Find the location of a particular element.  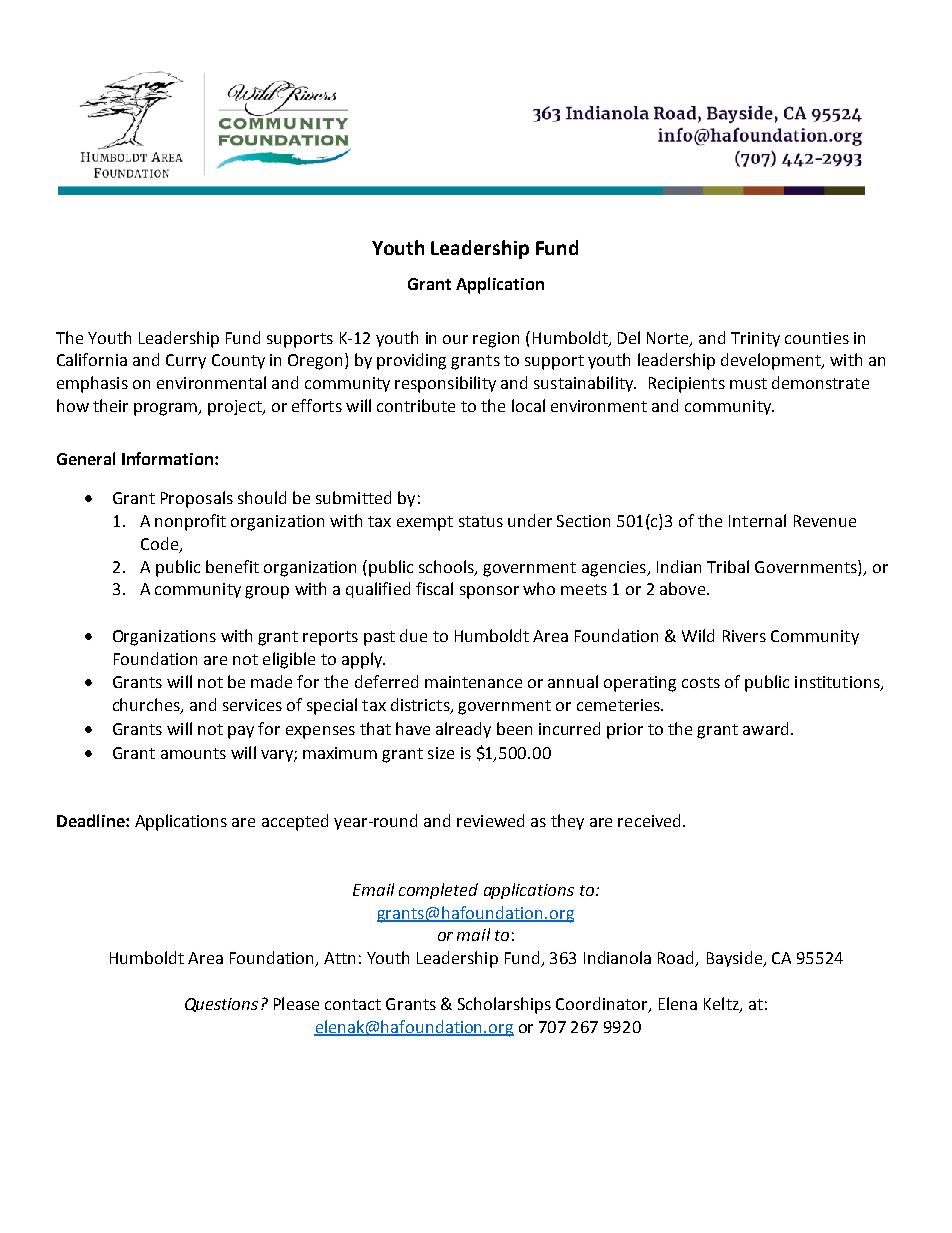

fiscal is located at coordinates (434, 588).
